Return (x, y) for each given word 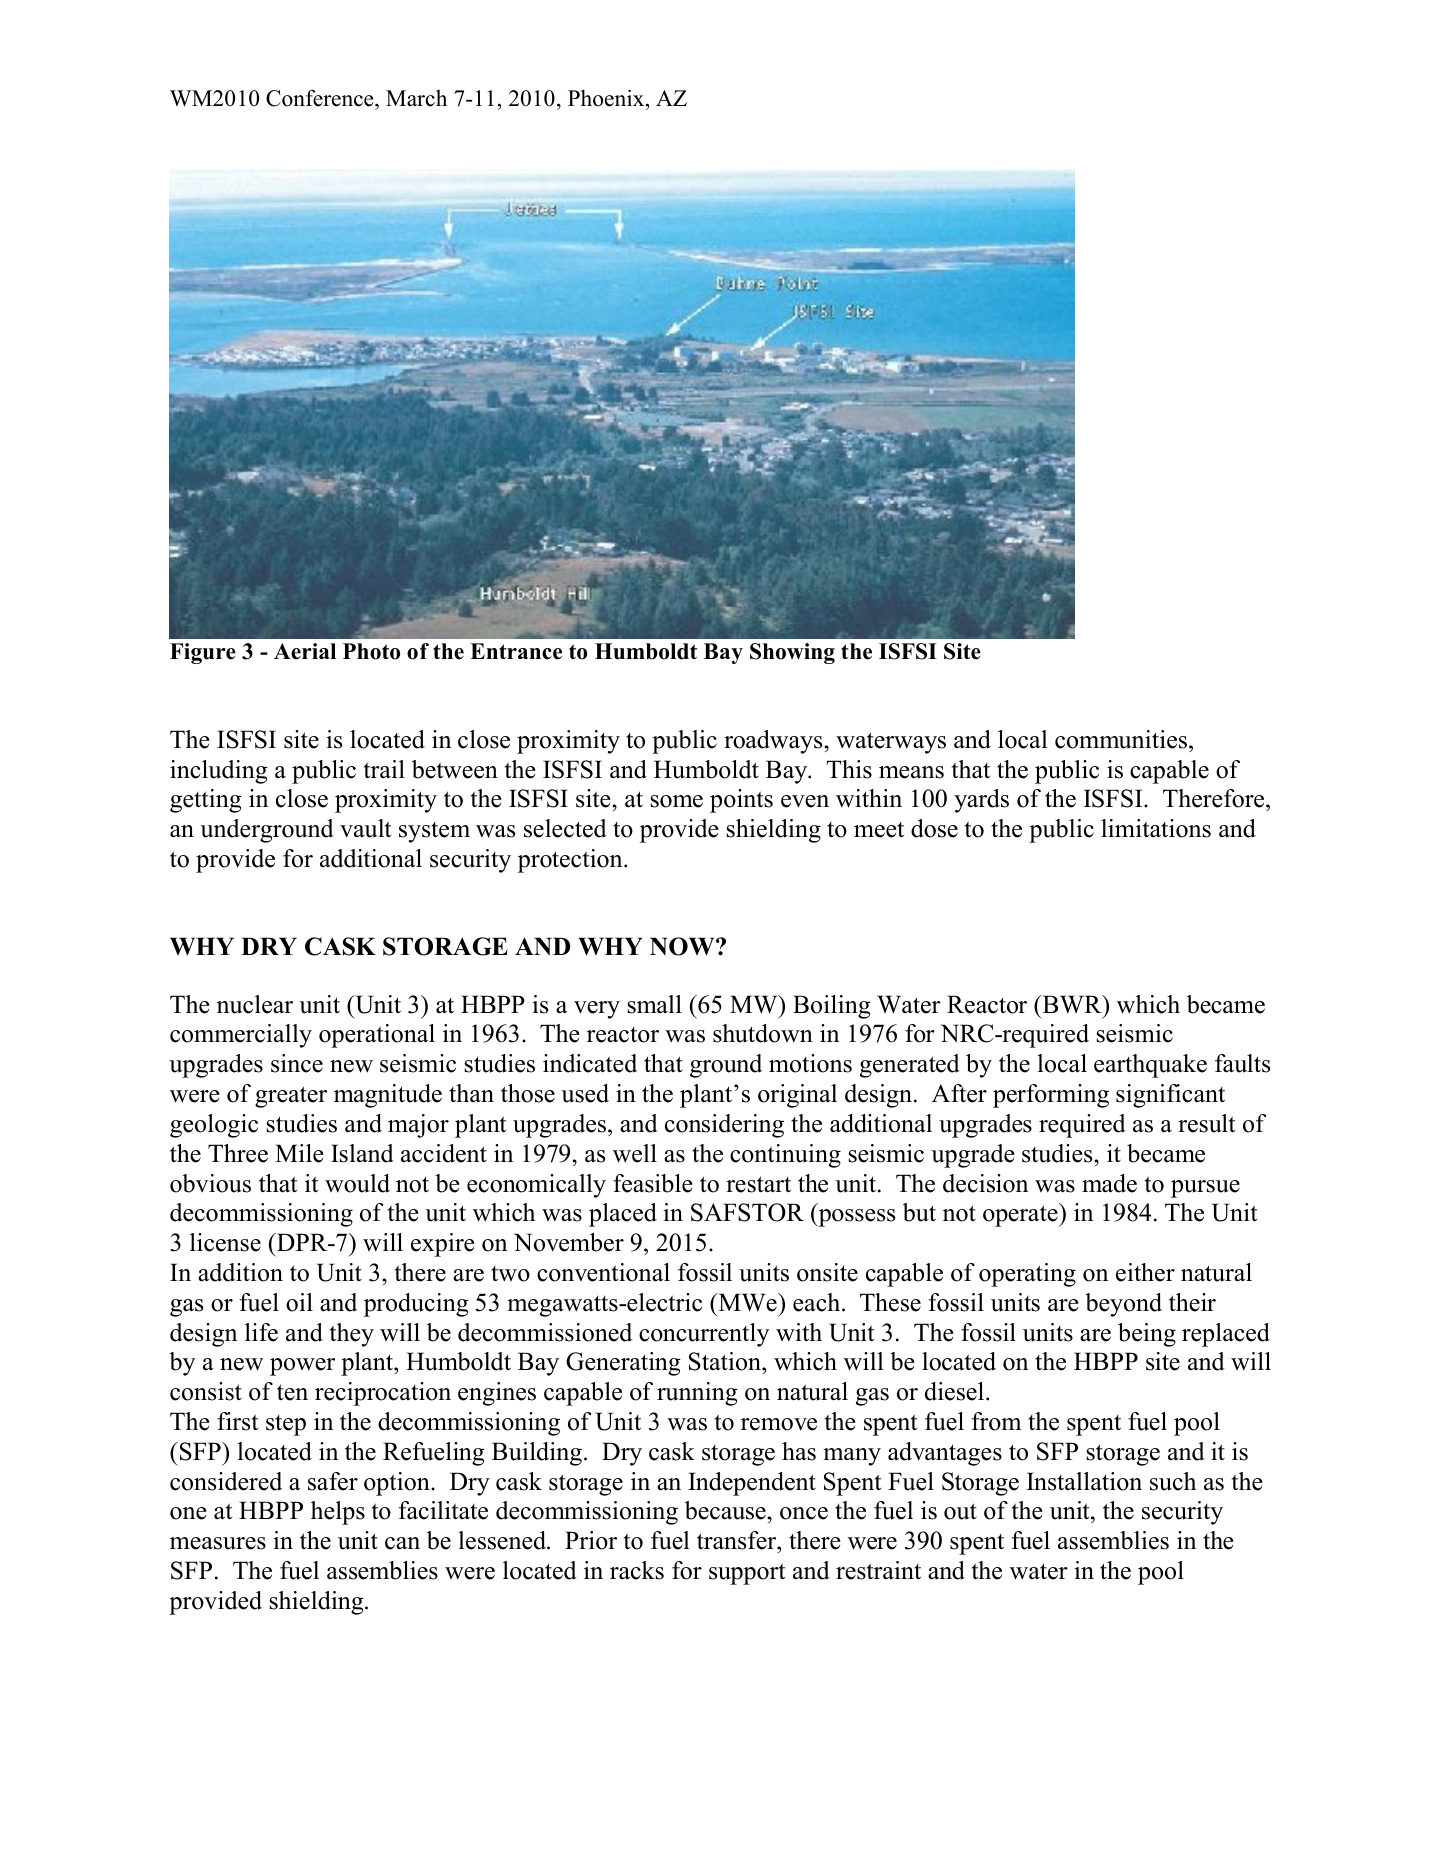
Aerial (305, 651)
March (416, 98)
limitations (1156, 828)
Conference (321, 98)
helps (338, 1513)
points (741, 801)
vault (365, 828)
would (357, 1183)
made (1109, 1183)
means (911, 772)
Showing (792, 653)
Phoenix (607, 98)
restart (758, 1184)
